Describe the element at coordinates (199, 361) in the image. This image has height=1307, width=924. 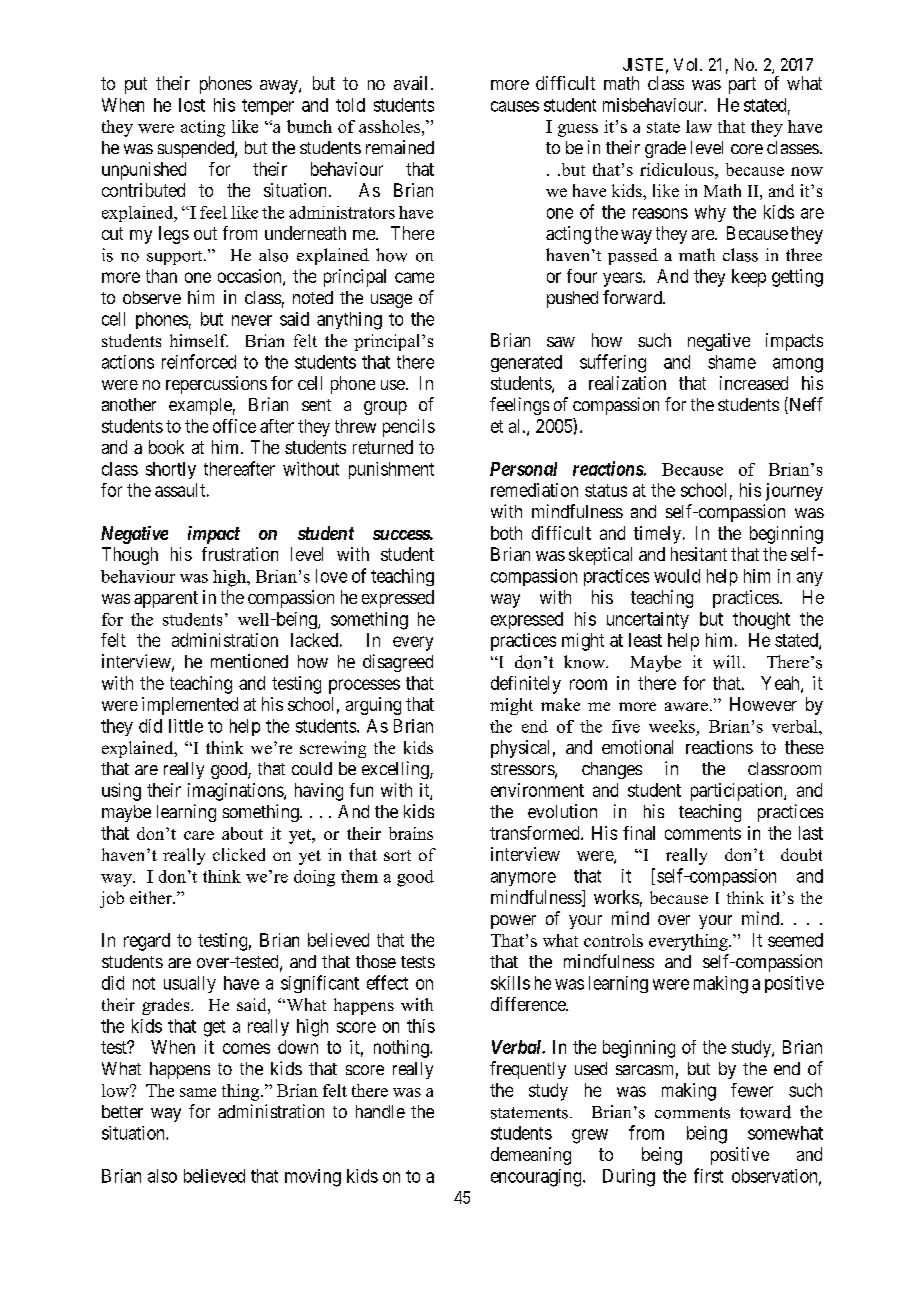
I see `reinforced` at that location.
